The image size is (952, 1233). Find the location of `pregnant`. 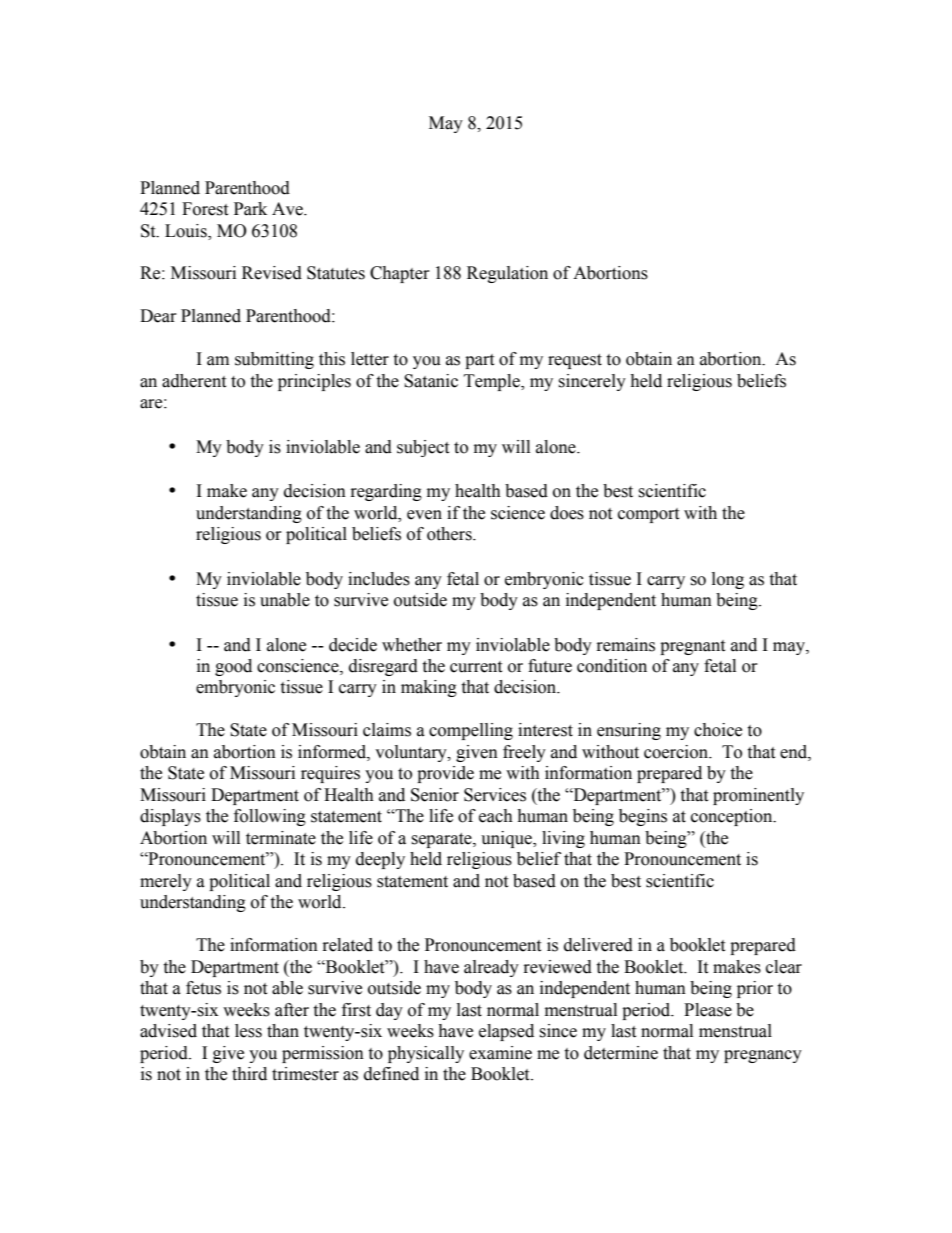

pregnant is located at coordinates (692, 647).
